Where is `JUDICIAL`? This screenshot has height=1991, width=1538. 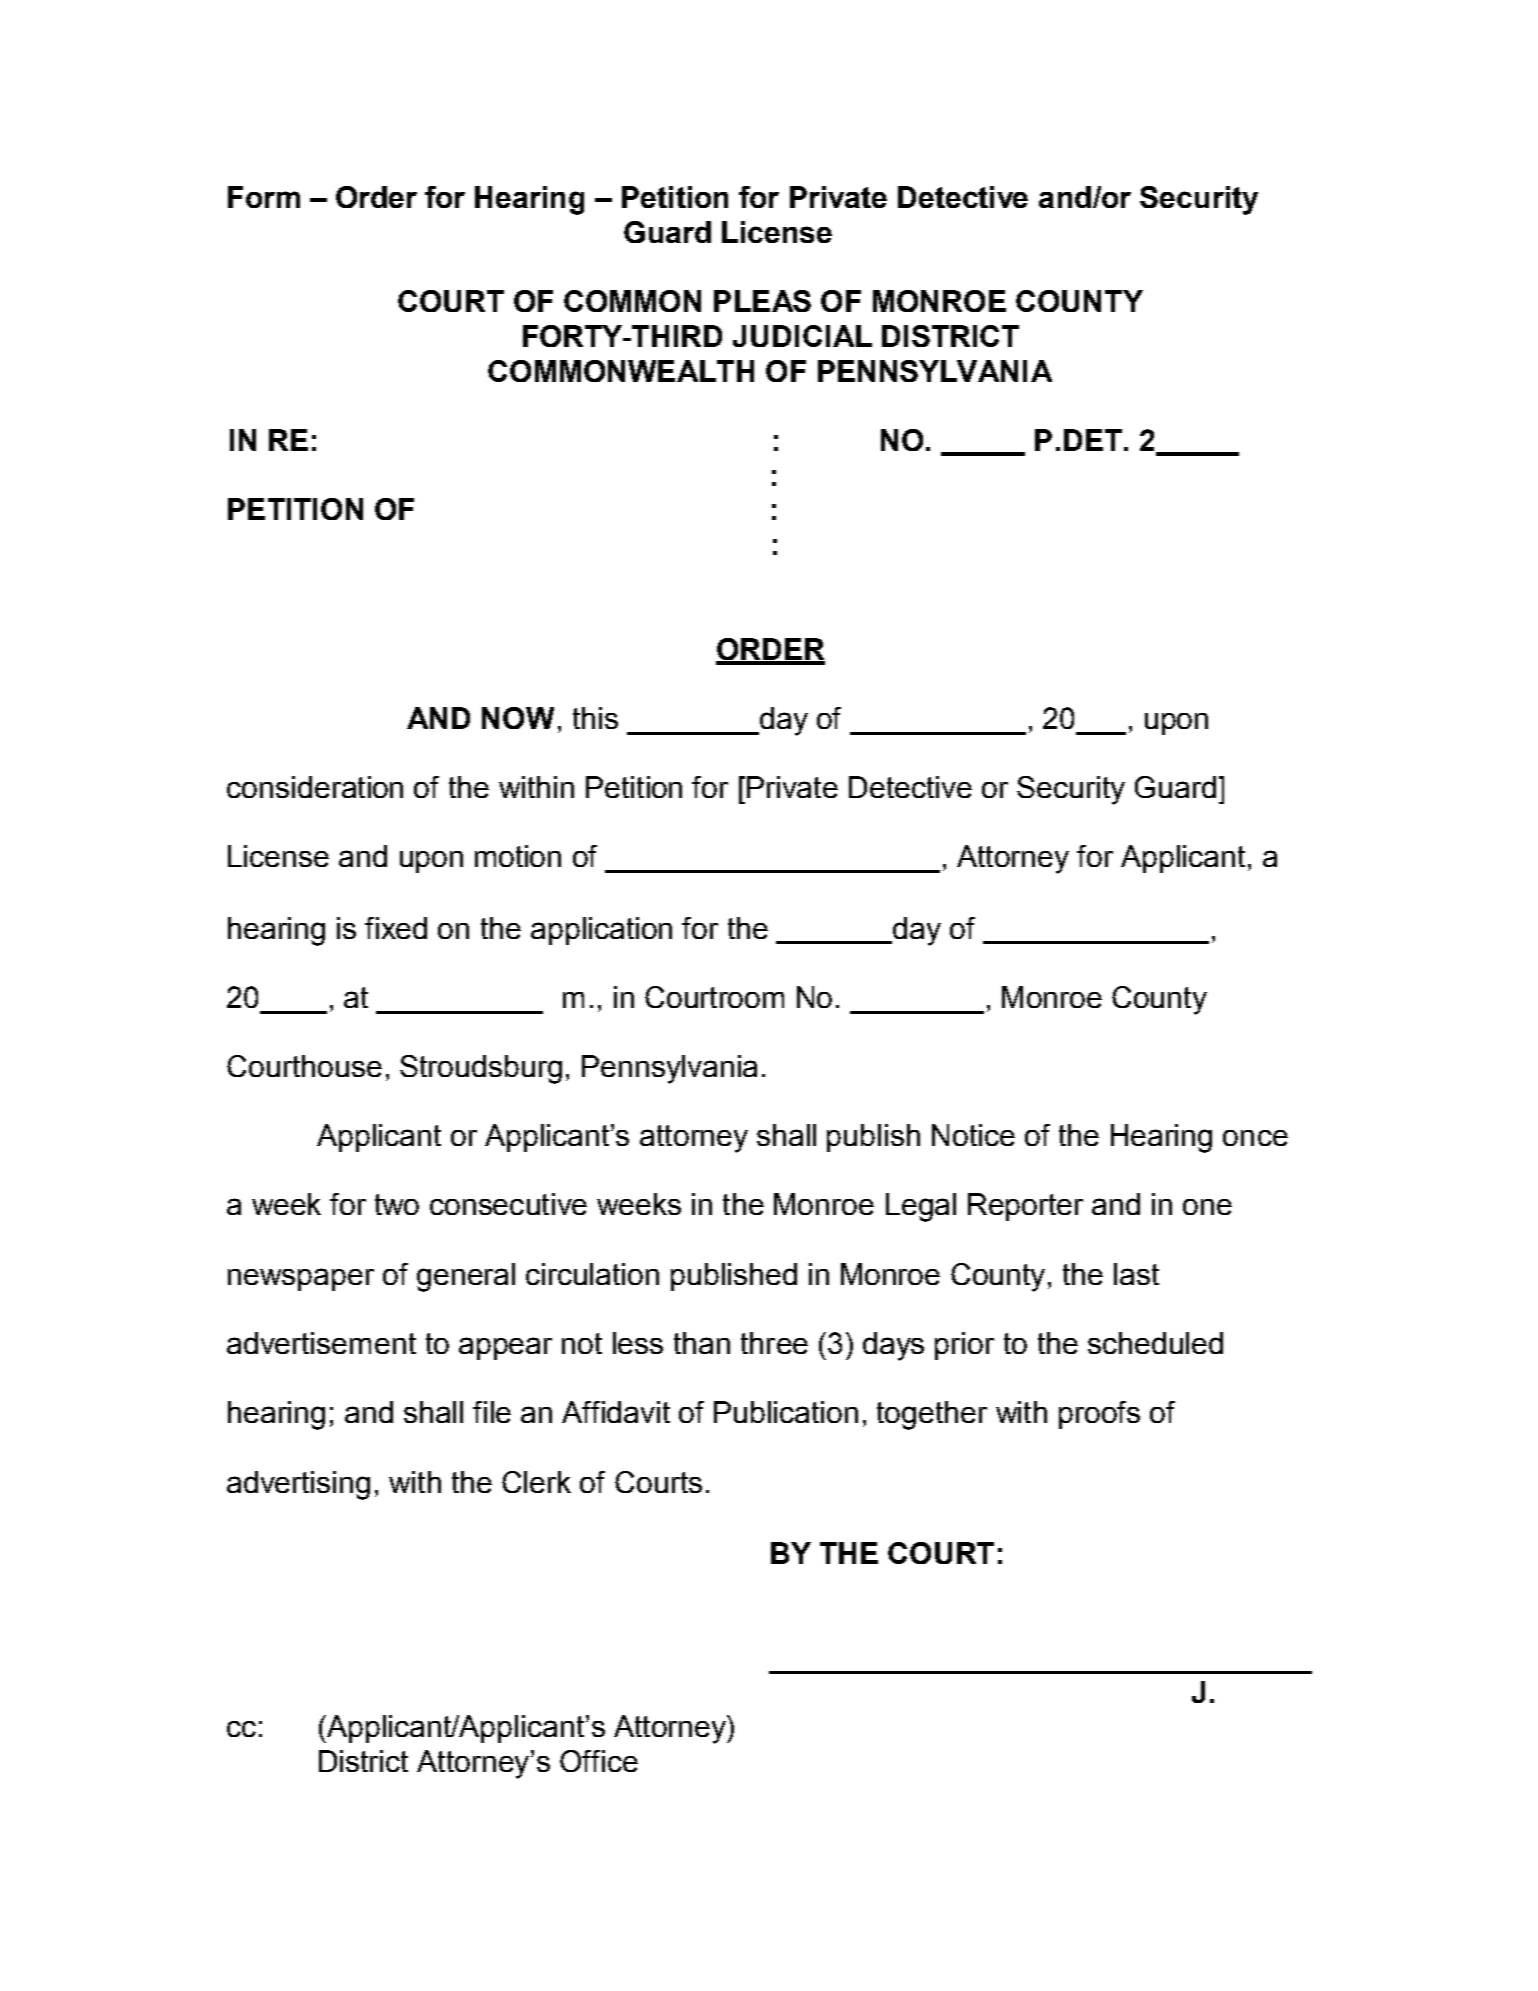
JUDICIAL is located at coordinates (802, 336).
